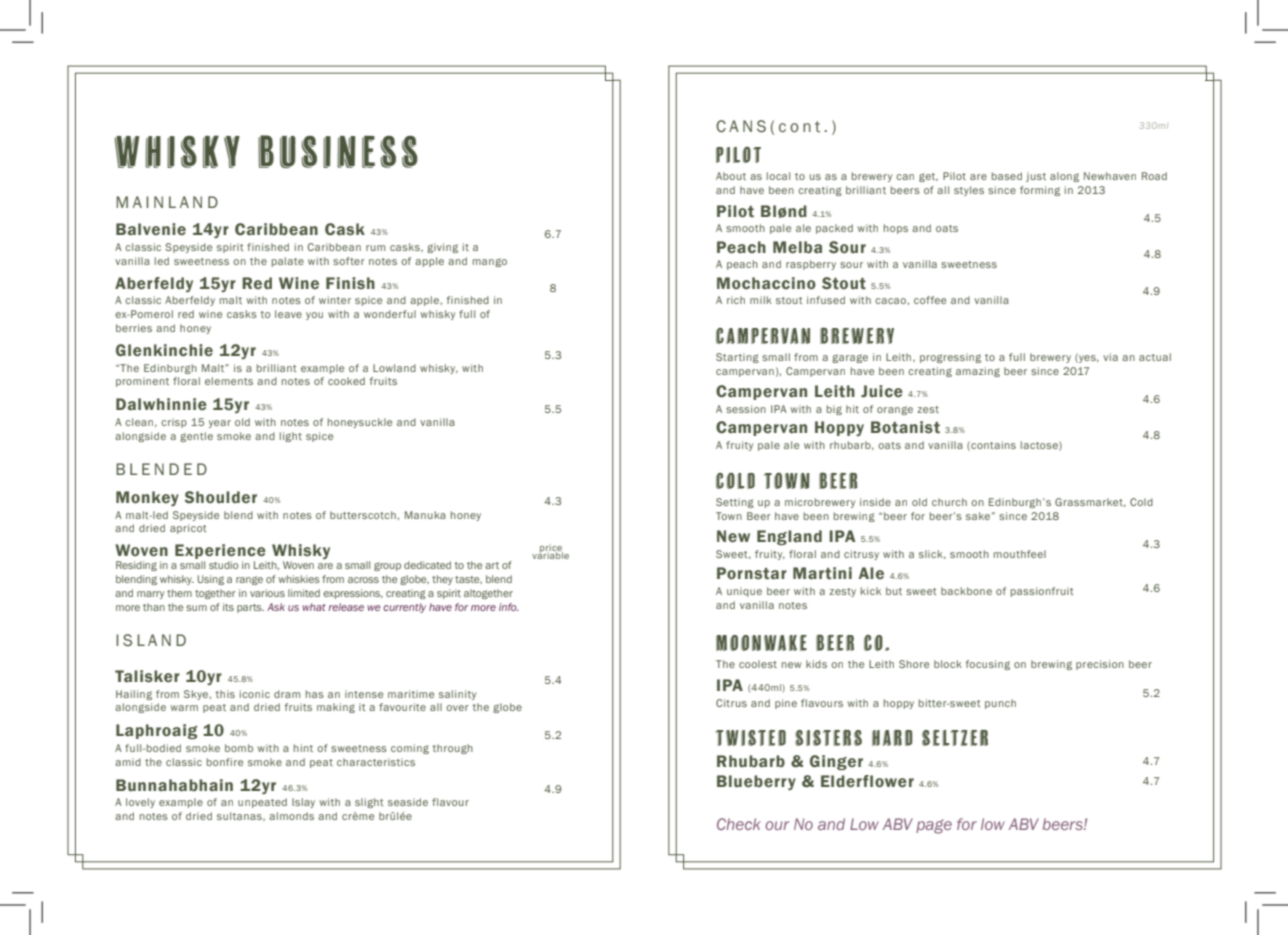 Image resolution: width=1288 pixels, height=935 pixels. What do you see at coordinates (167, 202) in the page?
I see `MAINLAND` at bounding box center [167, 202].
